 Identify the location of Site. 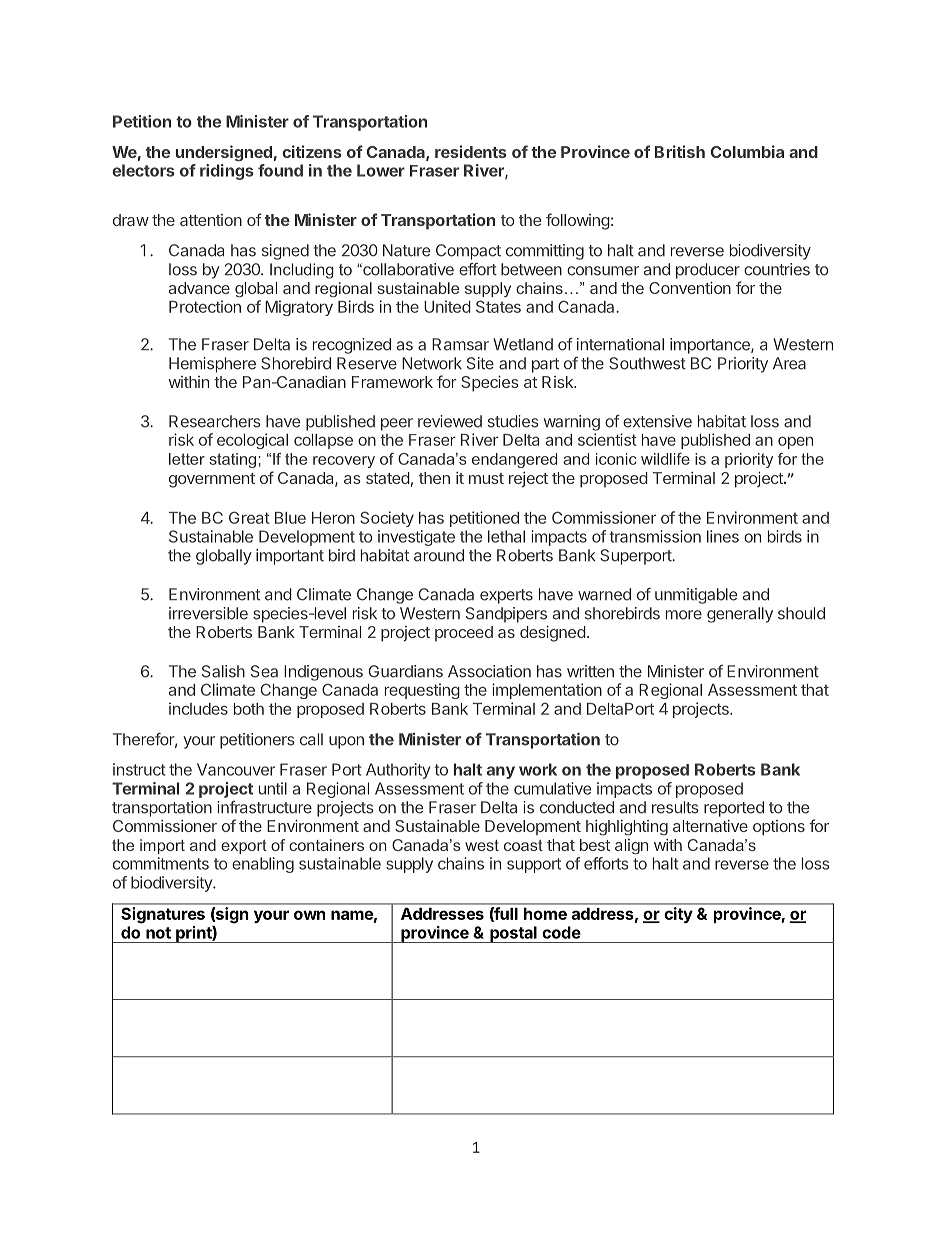
(480, 363).
